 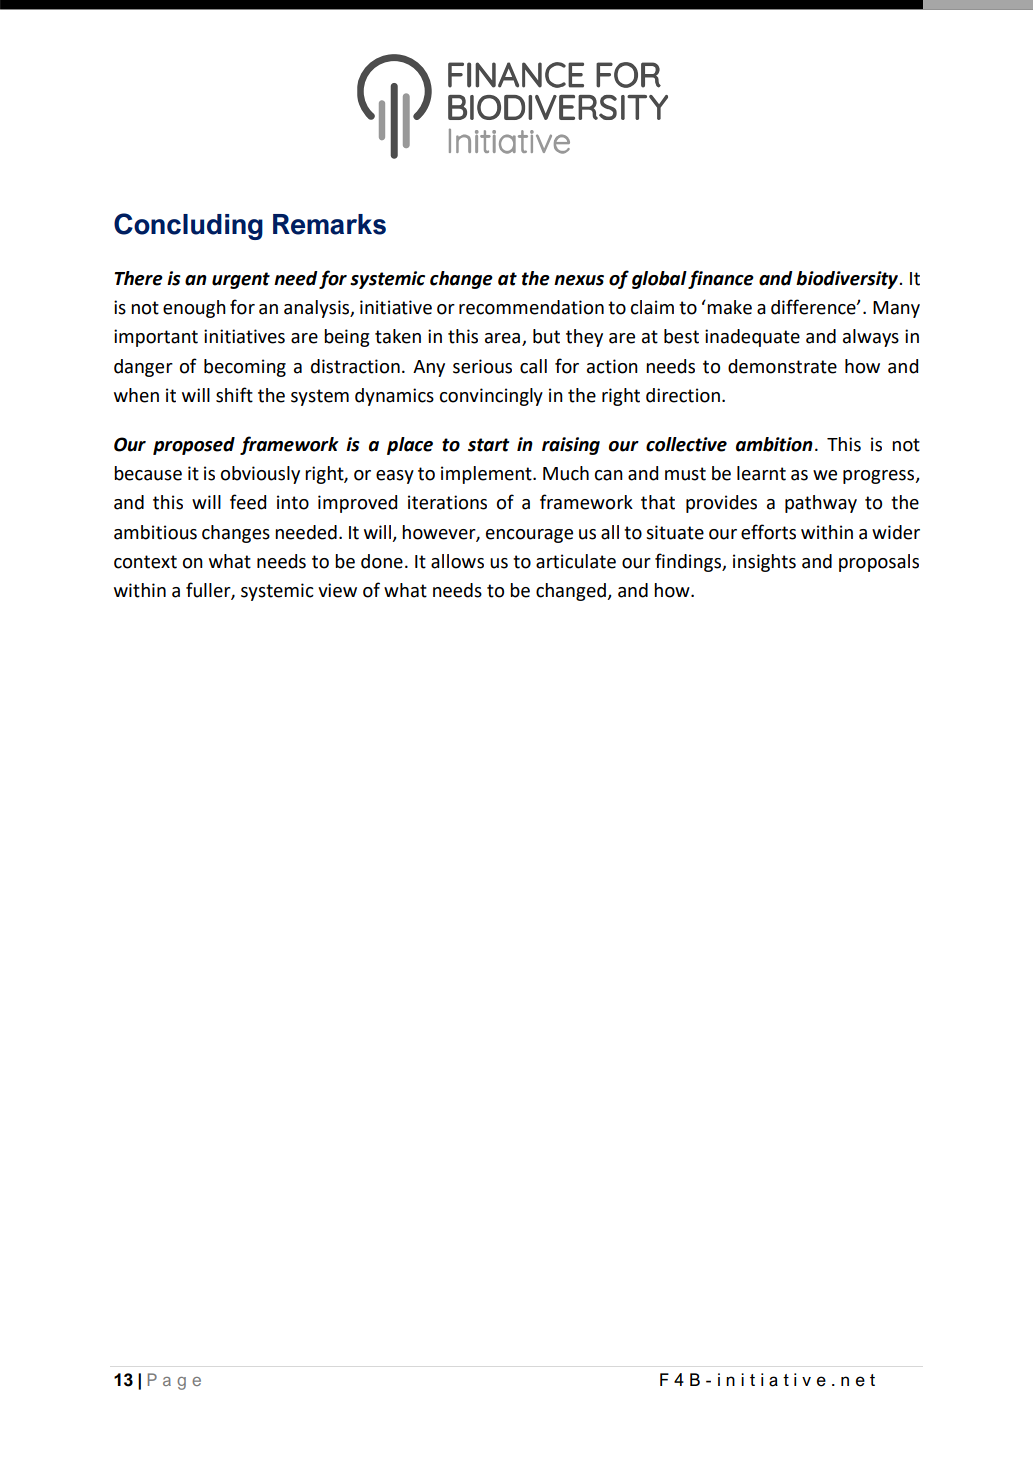 I want to click on Concluding, so click(x=188, y=226).
